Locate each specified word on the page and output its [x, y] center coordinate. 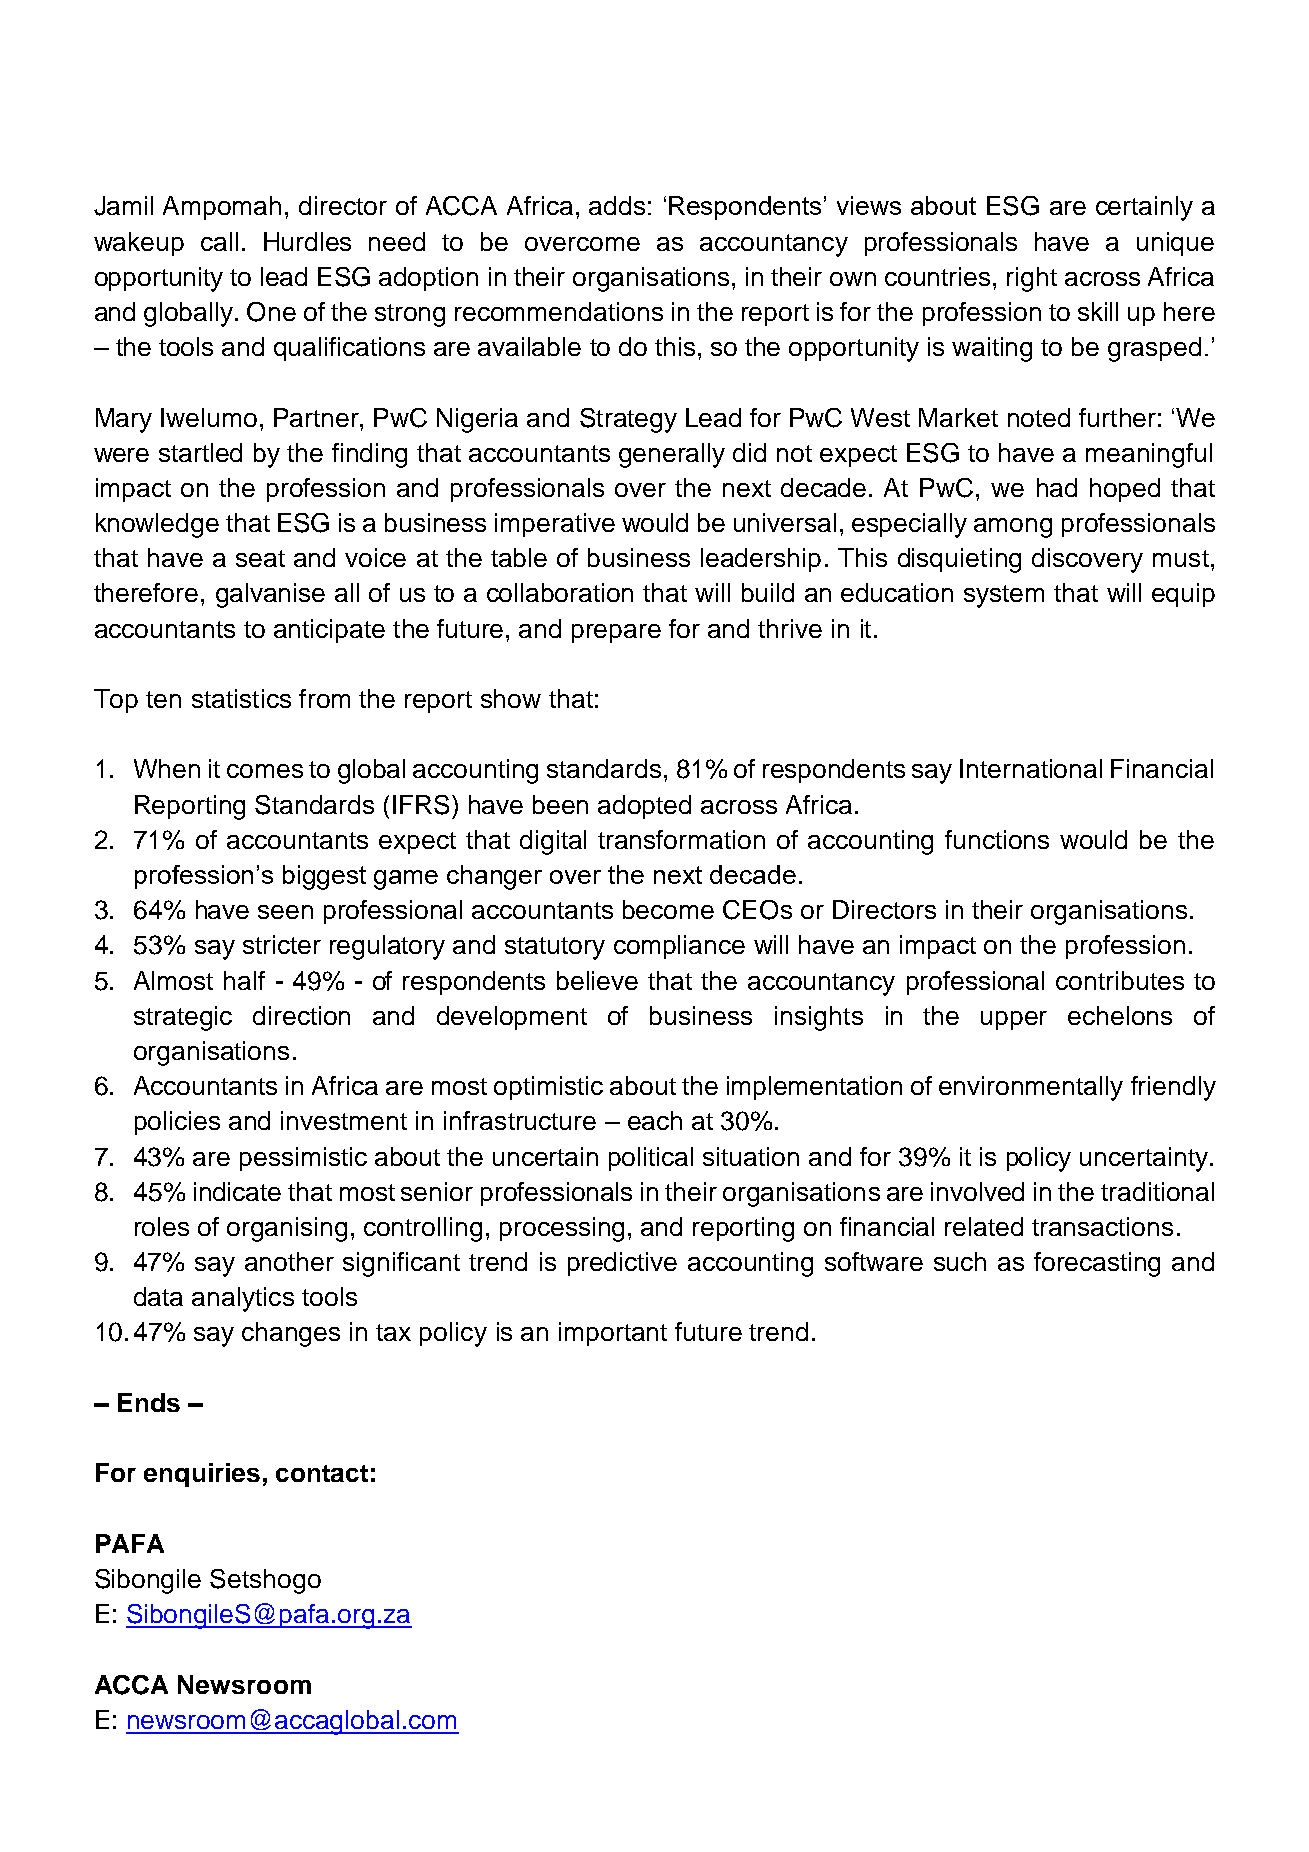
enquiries [202, 1475]
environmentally [1031, 1088]
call [219, 241]
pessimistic [303, 1159]
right [1032, 279]
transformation [681, 839]
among [1013, 528]
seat [260, 558]
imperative [555, 525]
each [655, 1120]
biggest [324, 877]
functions [997, 839]
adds [617, 205]
